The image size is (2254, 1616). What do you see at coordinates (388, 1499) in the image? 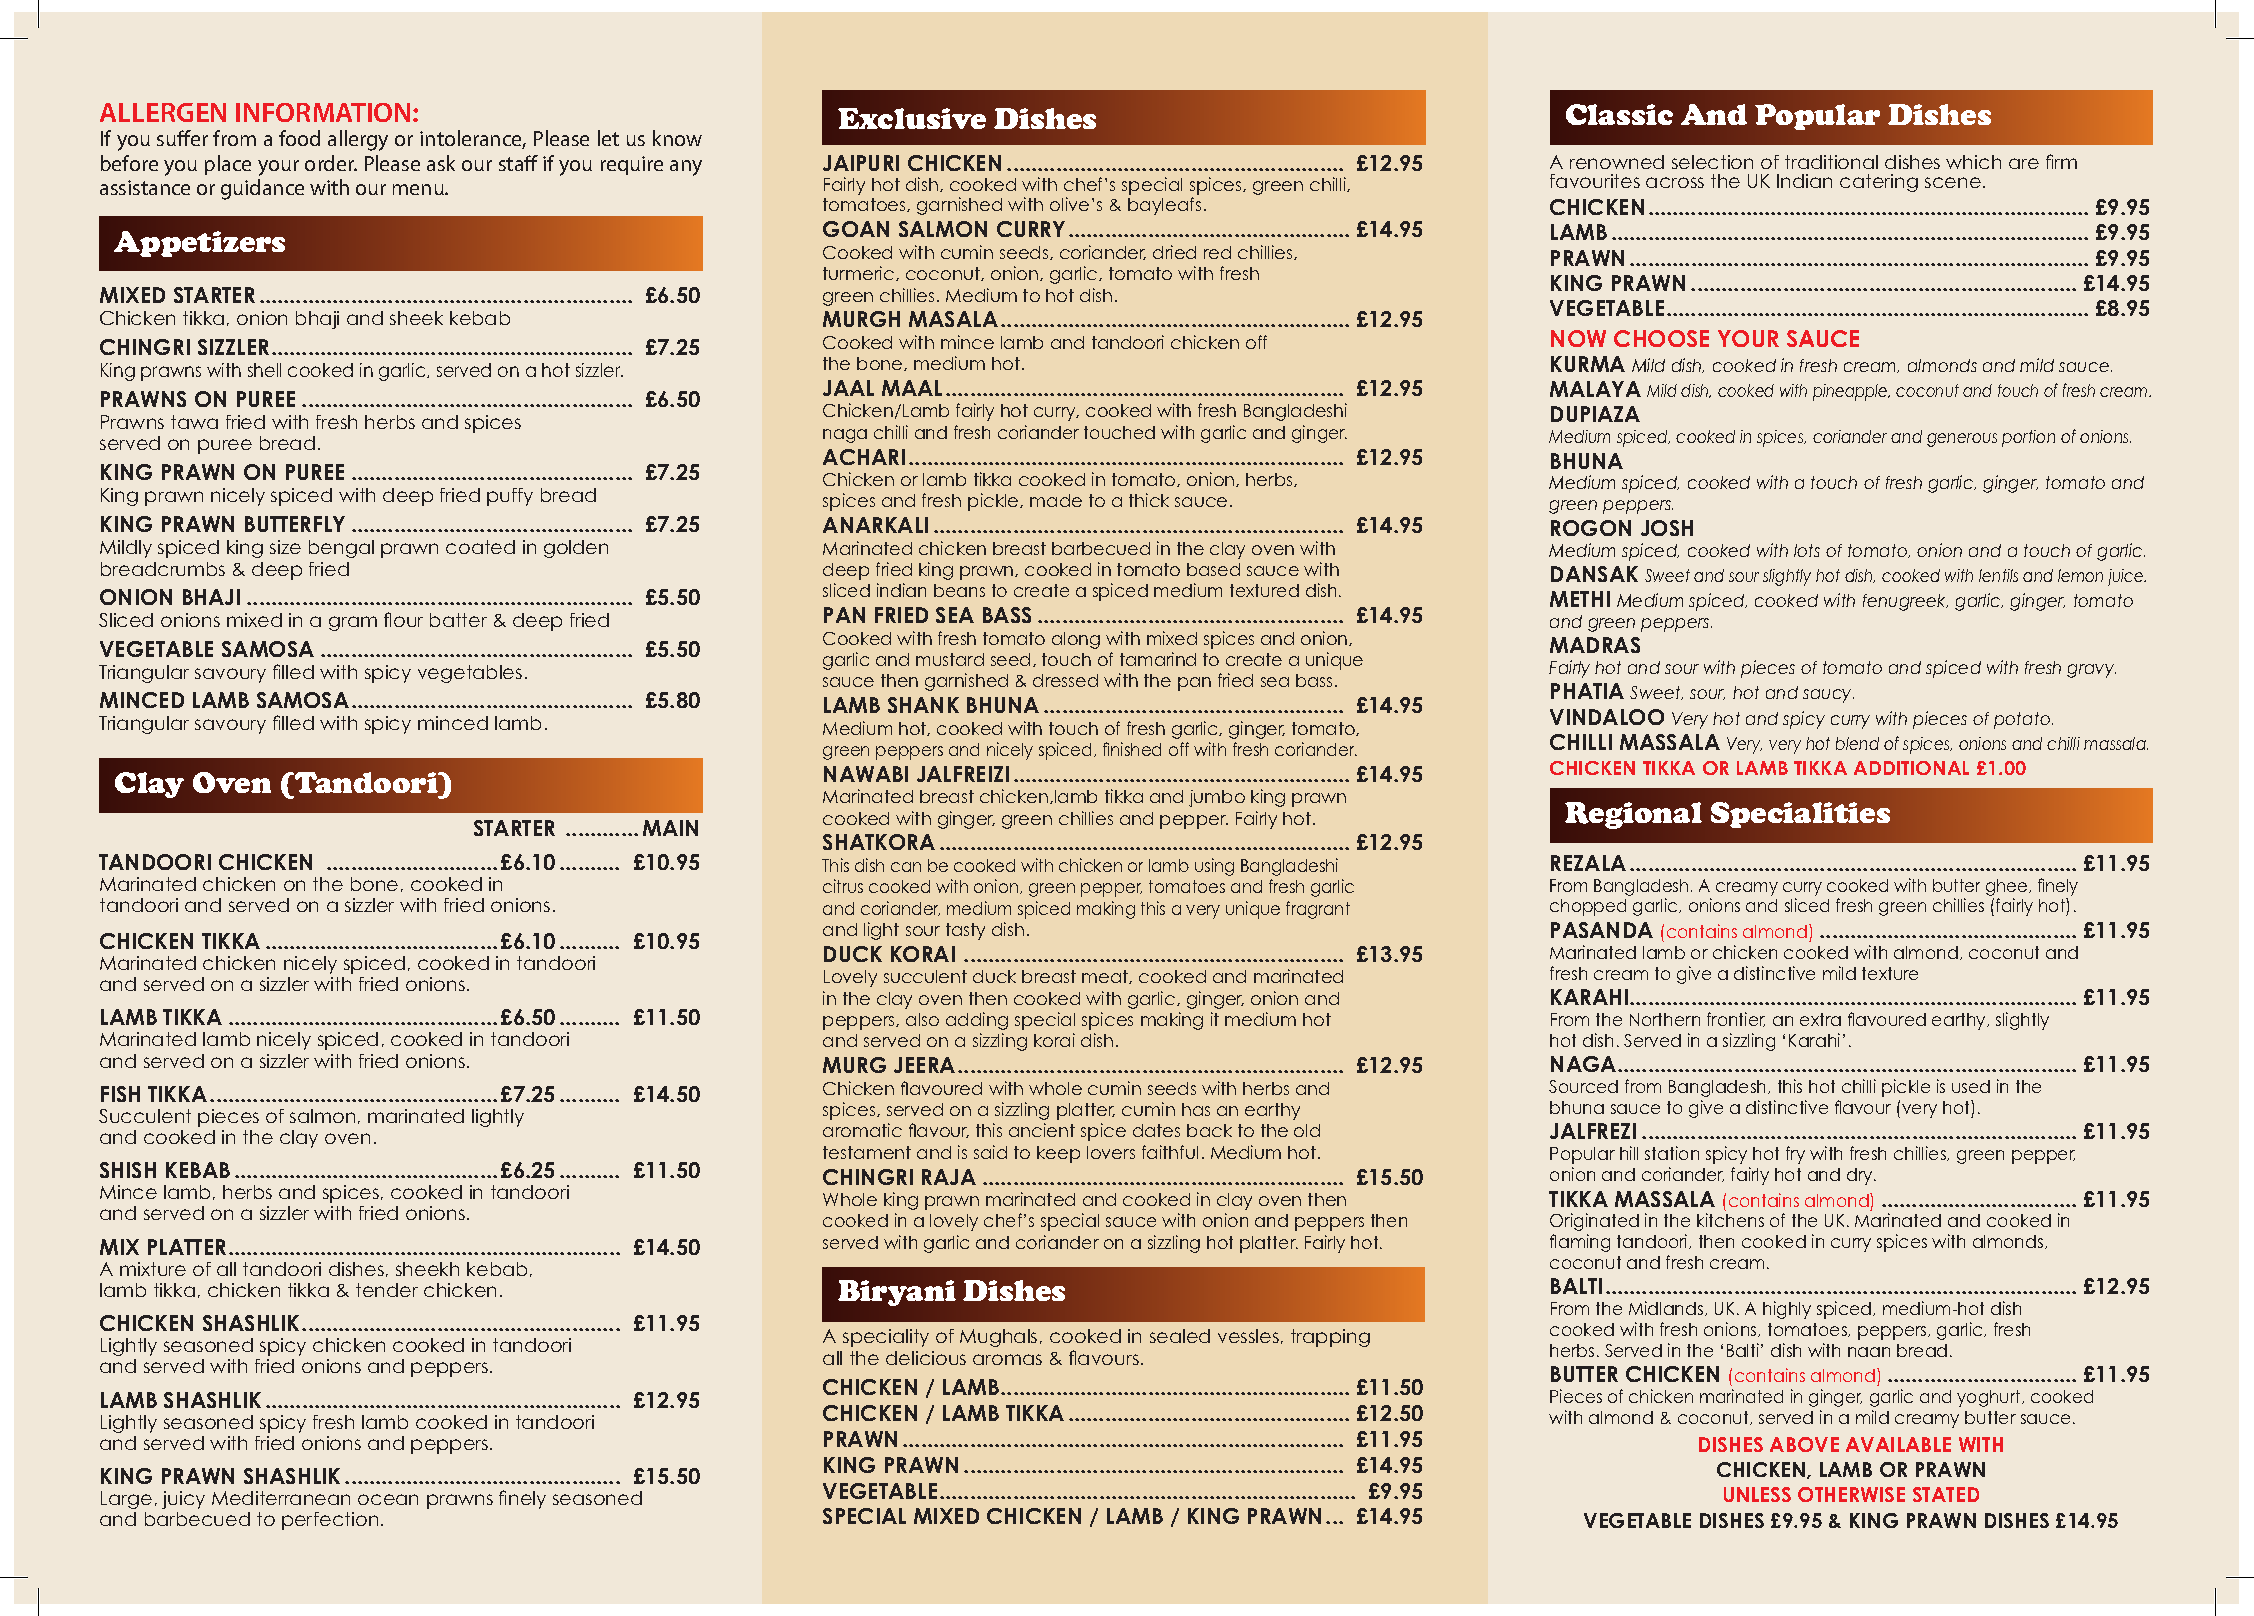
I see `ocean` at bounding box center [388, 1499].
